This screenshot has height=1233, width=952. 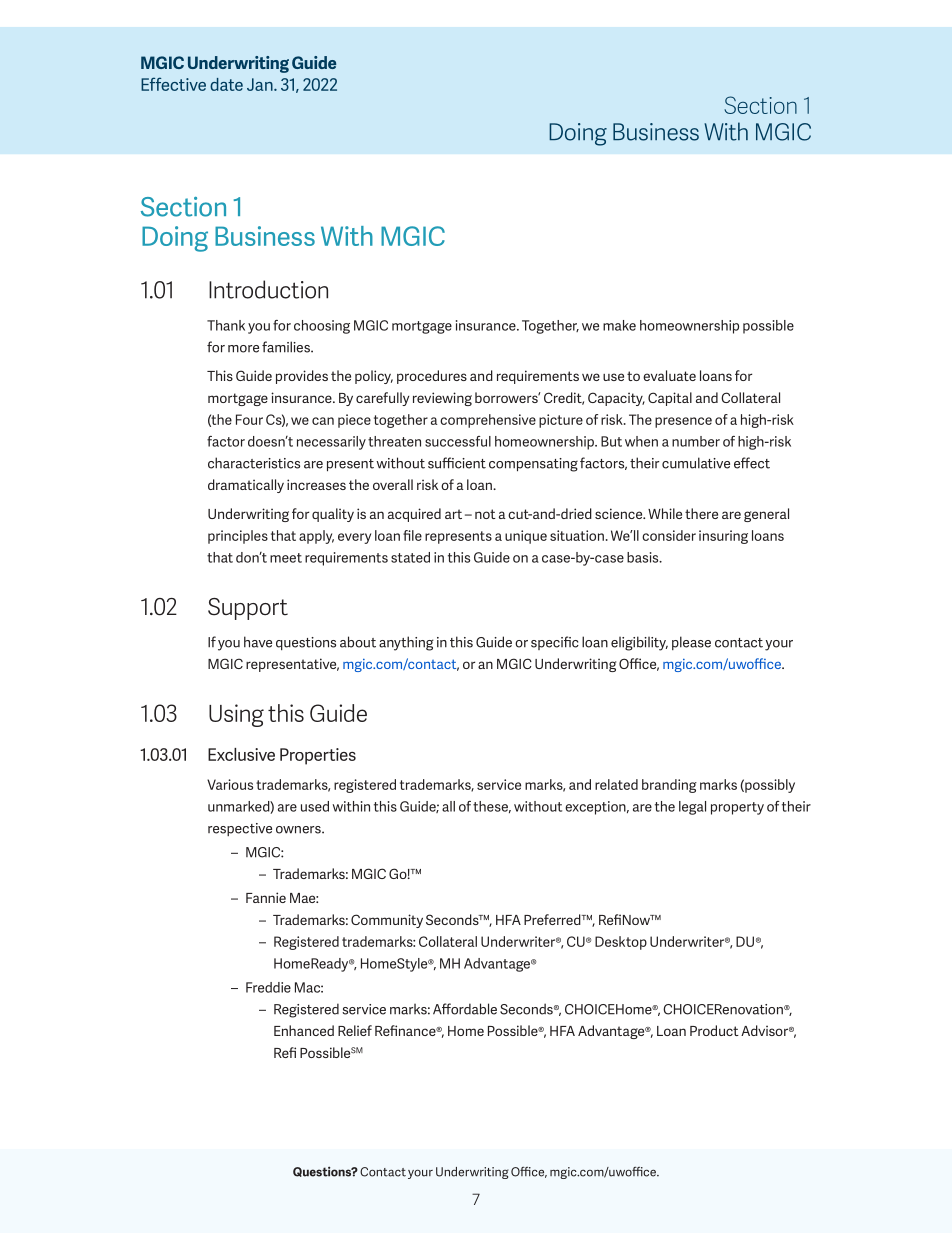 I want to click on Jan, so click(x=261, y=84).
